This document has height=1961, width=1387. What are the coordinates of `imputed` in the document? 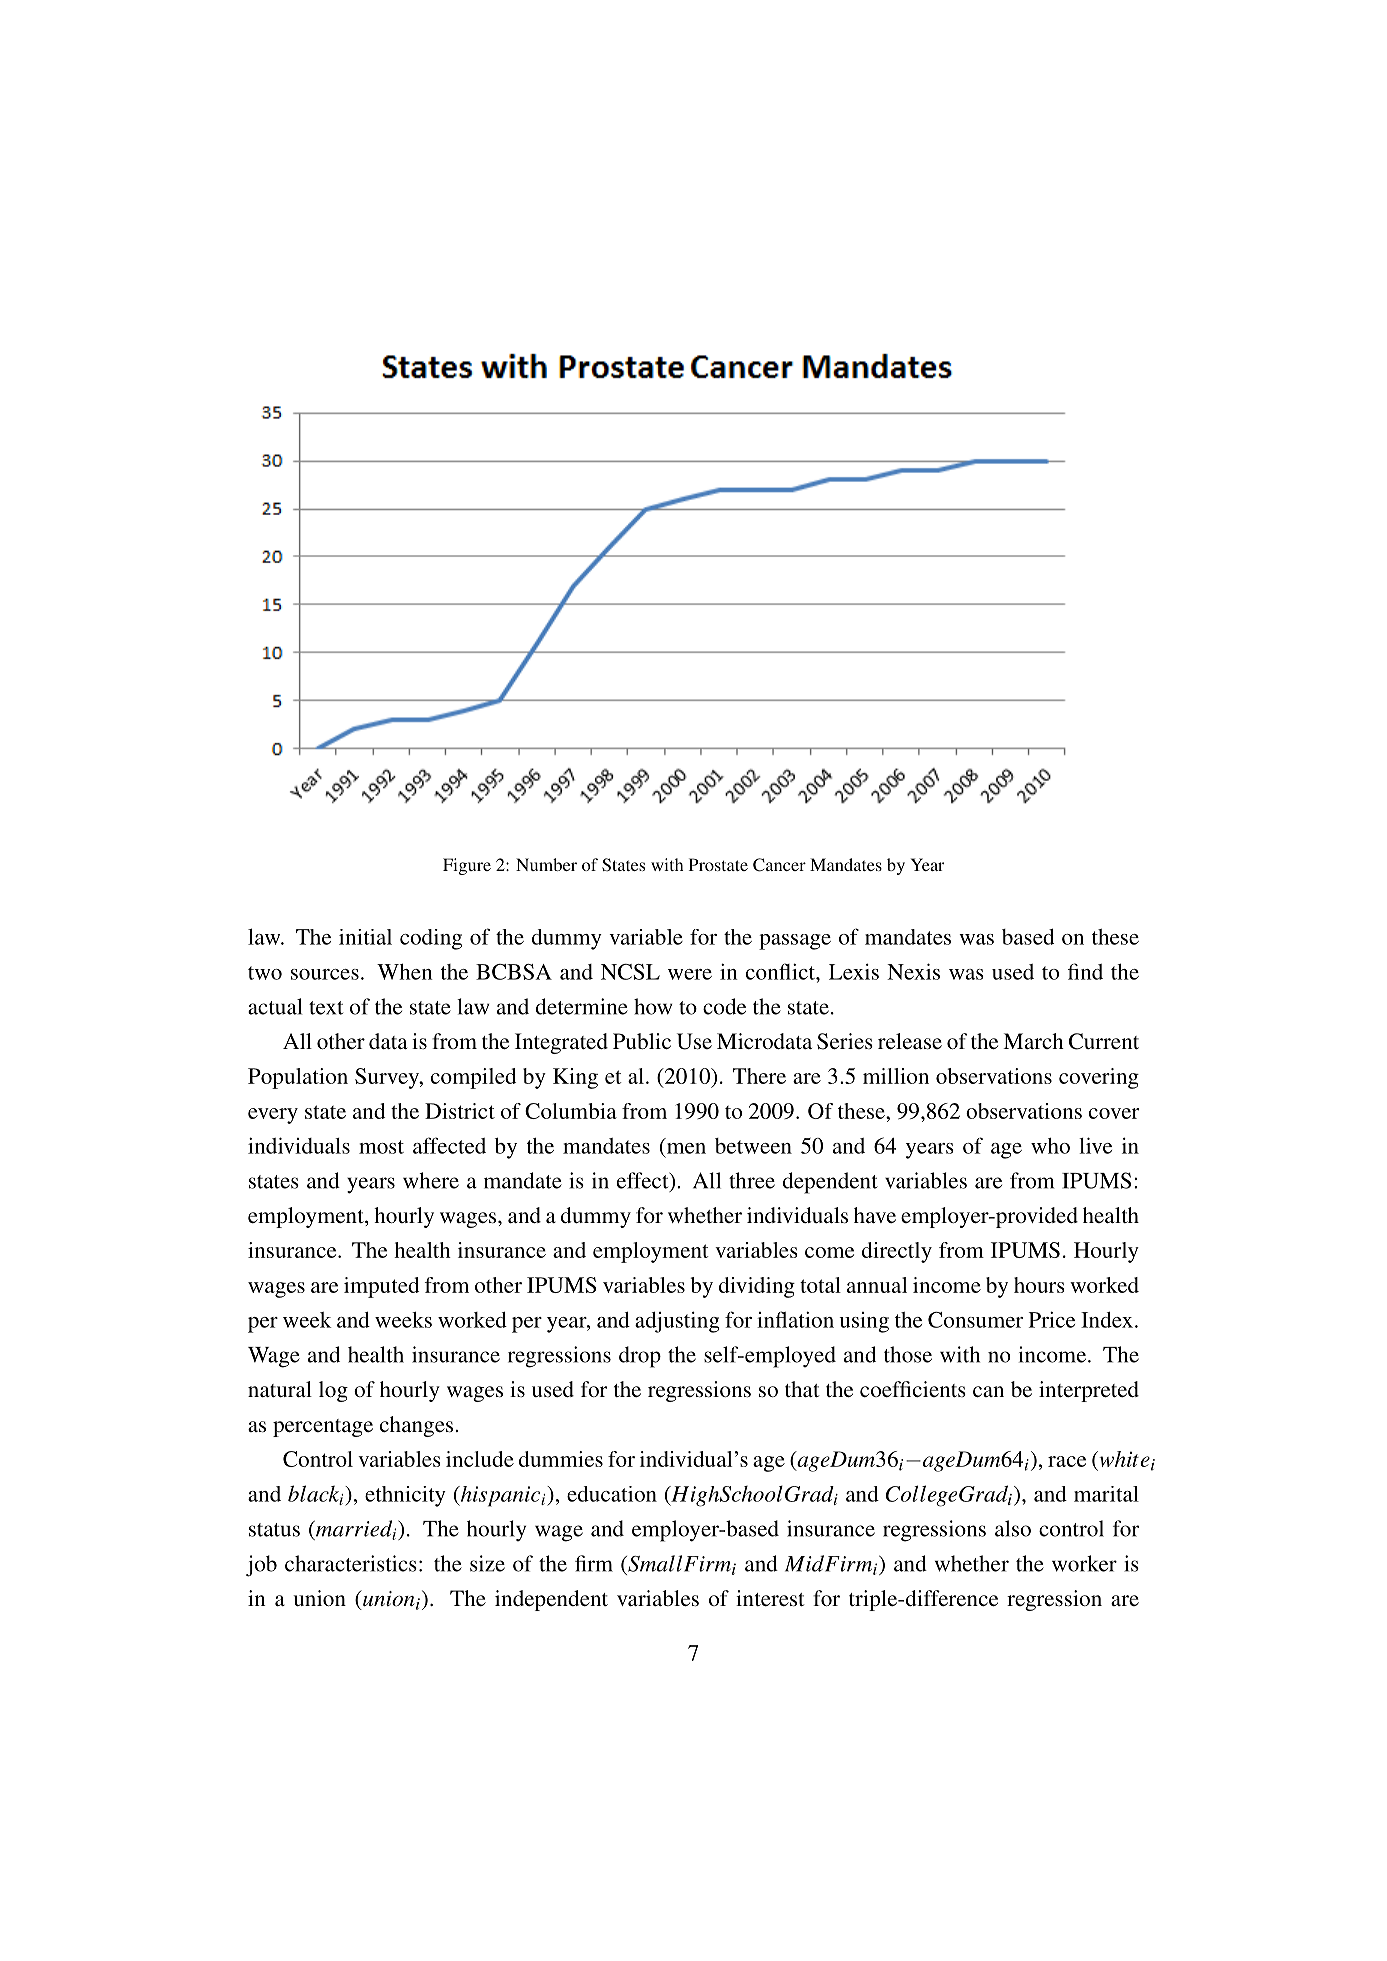 It's located at (381, 1287).
